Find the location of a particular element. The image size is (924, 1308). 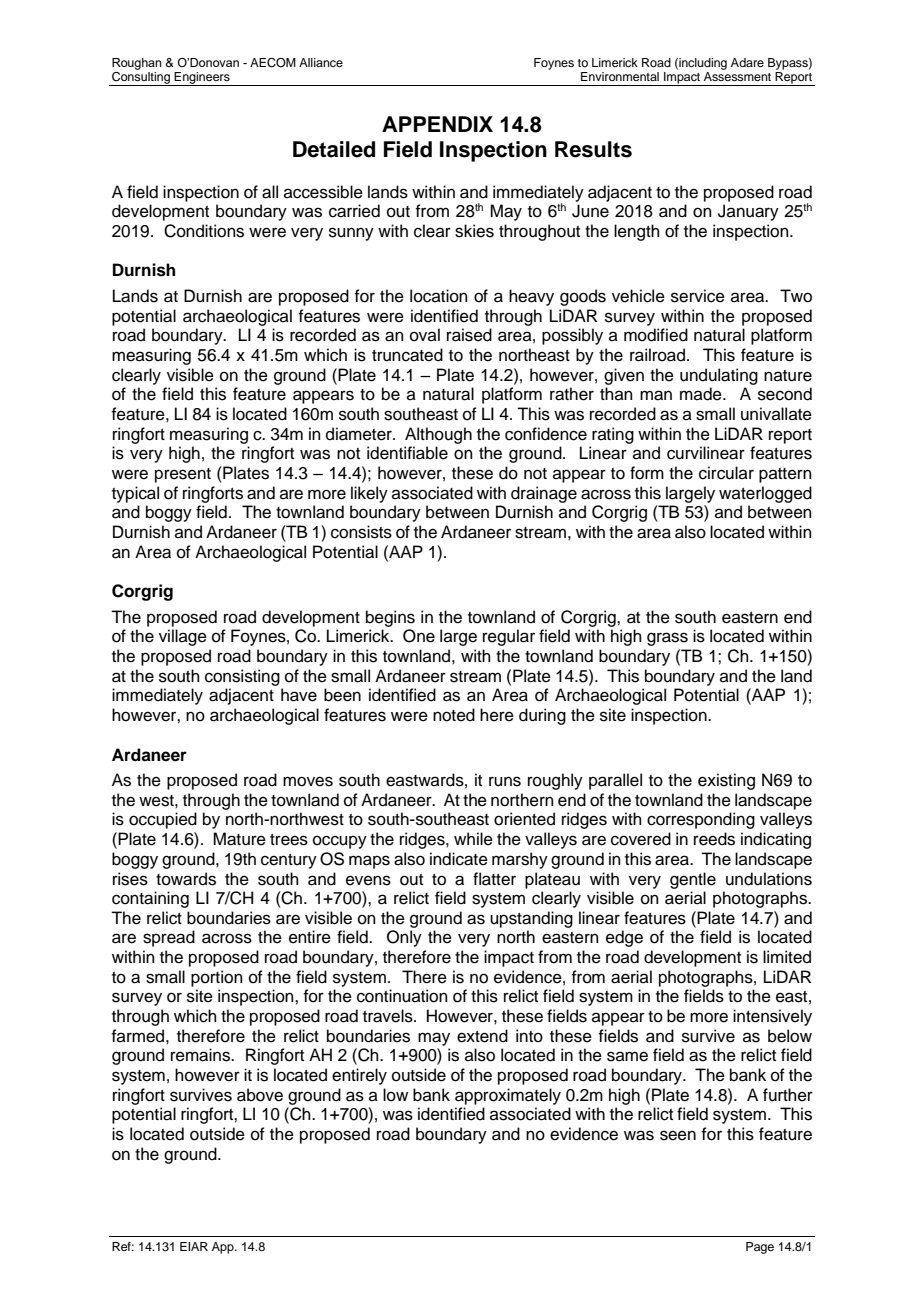

Engineers is located at coordinates (202, 79).
